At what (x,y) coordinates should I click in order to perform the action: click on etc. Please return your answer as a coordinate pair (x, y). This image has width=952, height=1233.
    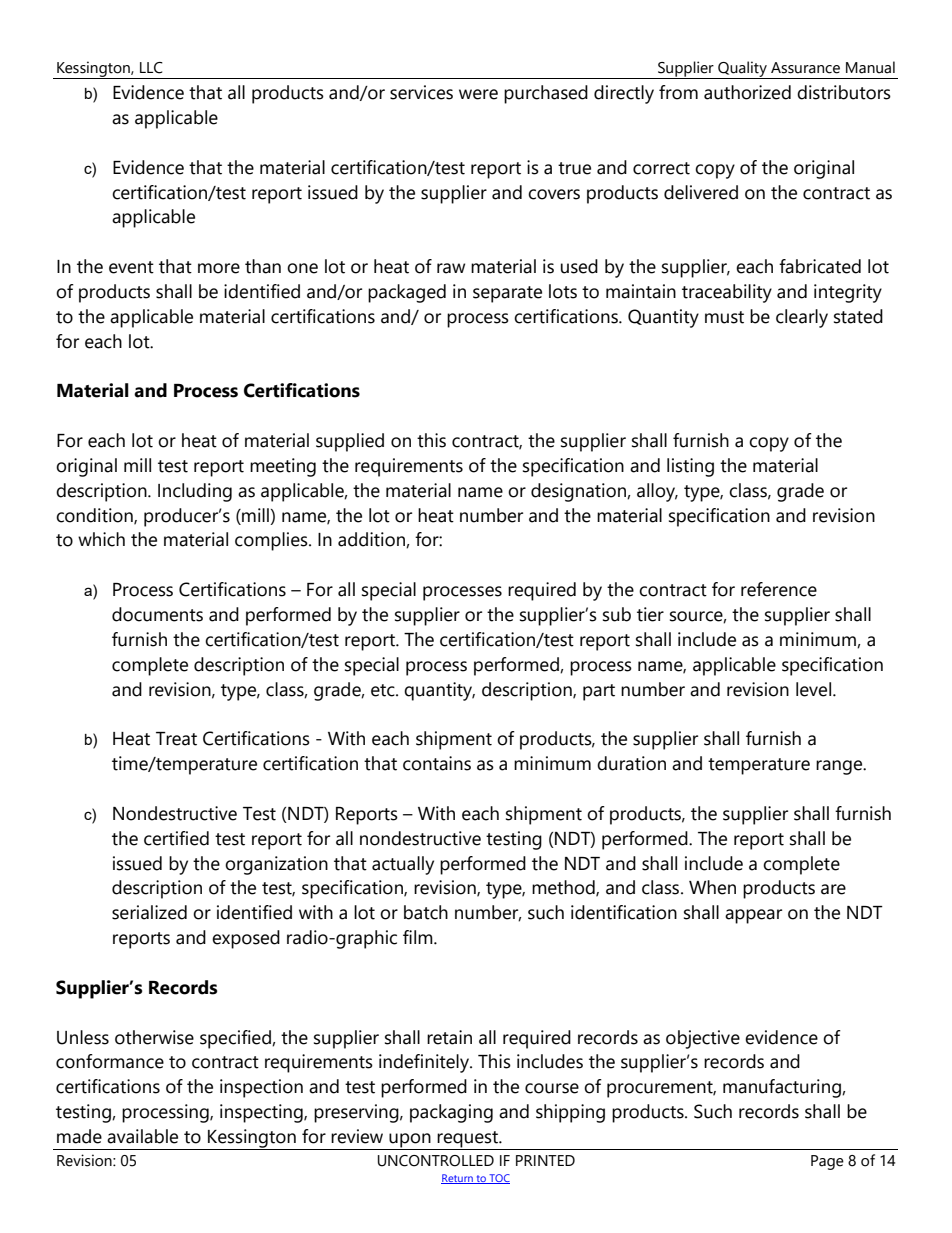
    Looking at the image, I should click on (384, 690).
